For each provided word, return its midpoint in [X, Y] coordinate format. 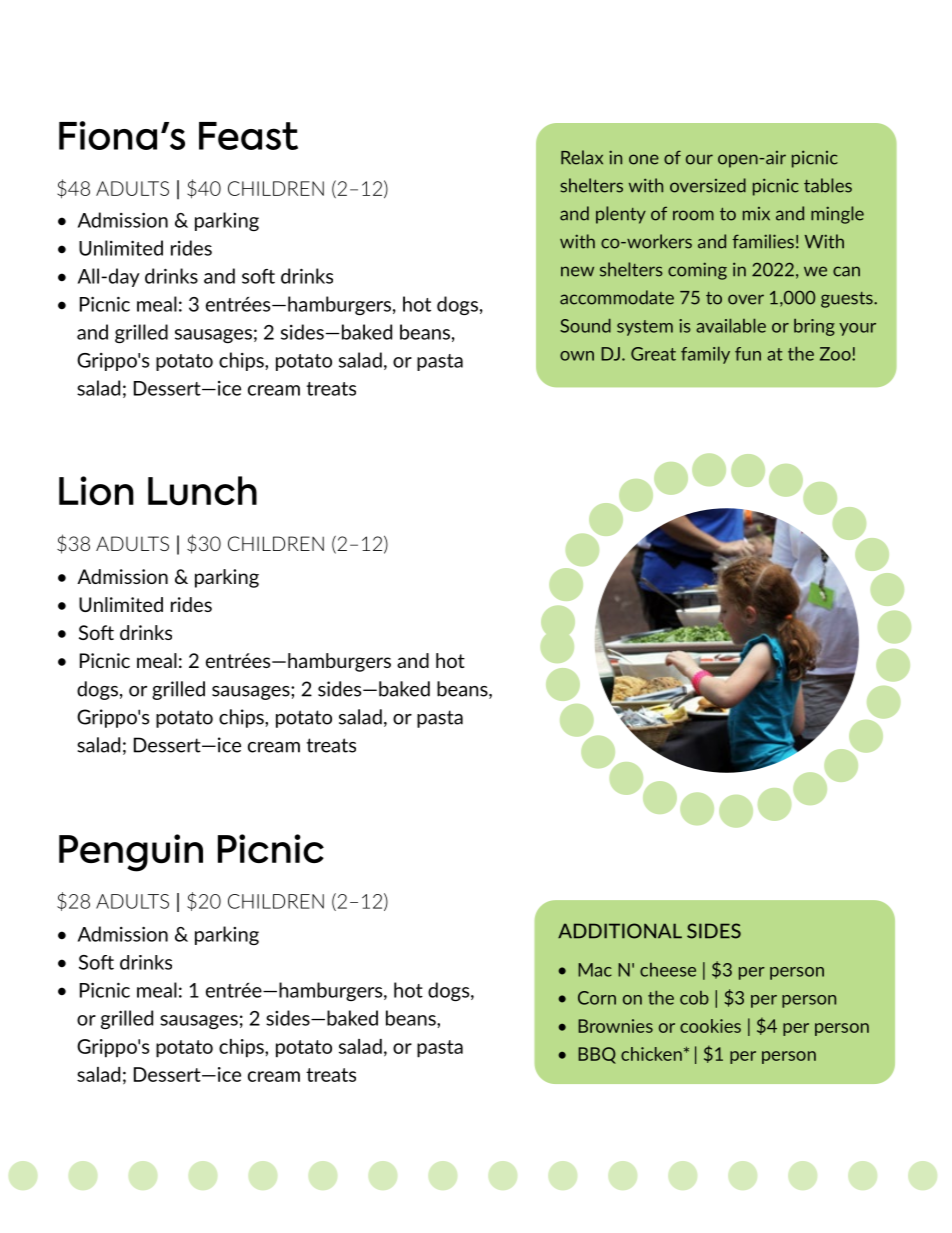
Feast [248, 136]
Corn [597, 998]
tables [828, 185]
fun [748, 354]
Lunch [202, 491]
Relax [582, 157]
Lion [96, 491]
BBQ [597, 1055]
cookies [710, 1026]
